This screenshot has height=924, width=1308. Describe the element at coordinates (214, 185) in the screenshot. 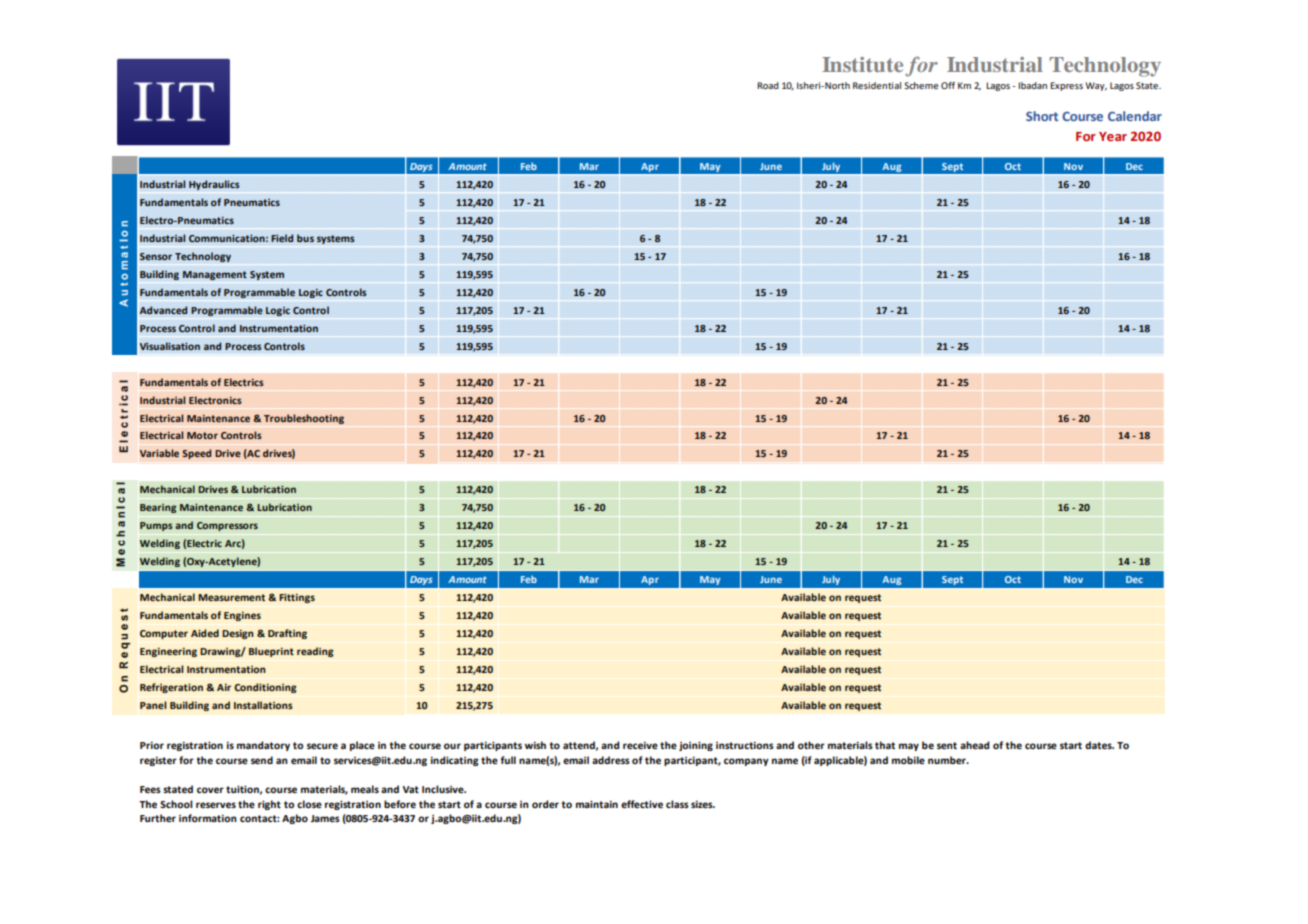

I see `Hydraulics` at that location.
